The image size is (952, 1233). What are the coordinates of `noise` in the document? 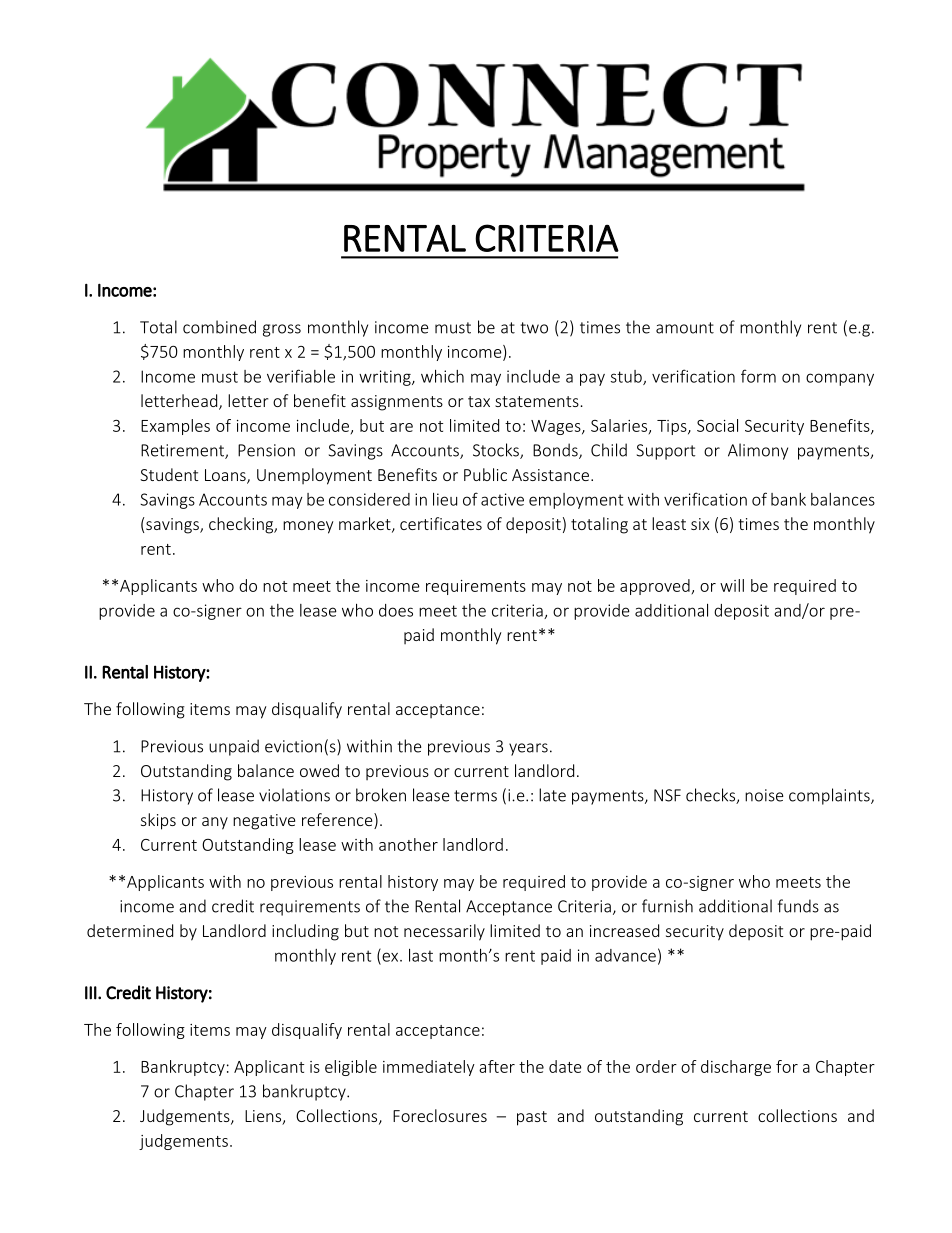 It's located at (764, 795).
